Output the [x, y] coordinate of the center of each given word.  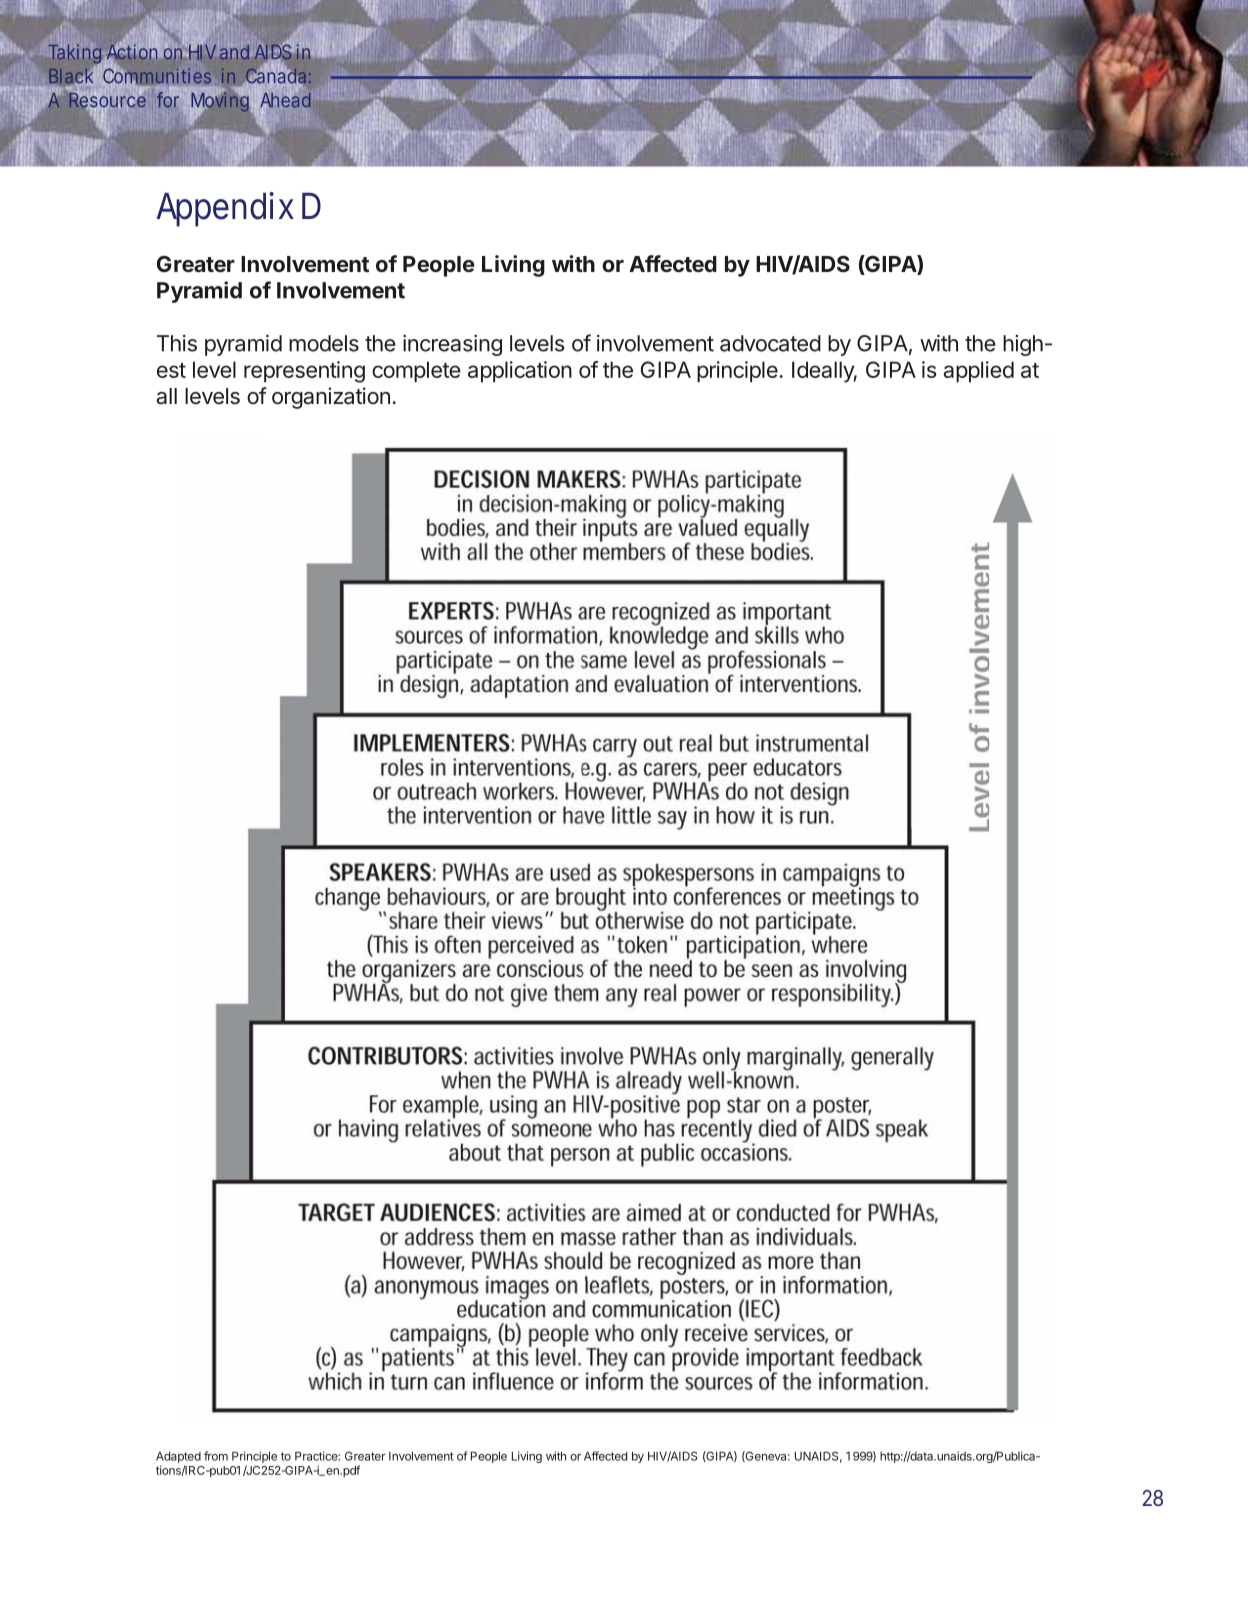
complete [416, 372]
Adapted [178, 1457]
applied [978, 372]
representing [304, 372]
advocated [770, 343]
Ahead [285, 100]
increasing [452, 345]
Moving [220, 102]
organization [331, 398]
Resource [106, 100]
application [520, 372]
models [324, 343]
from [216, 1456]
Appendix [225, 209]
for [168, 100]
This [177, 343]
